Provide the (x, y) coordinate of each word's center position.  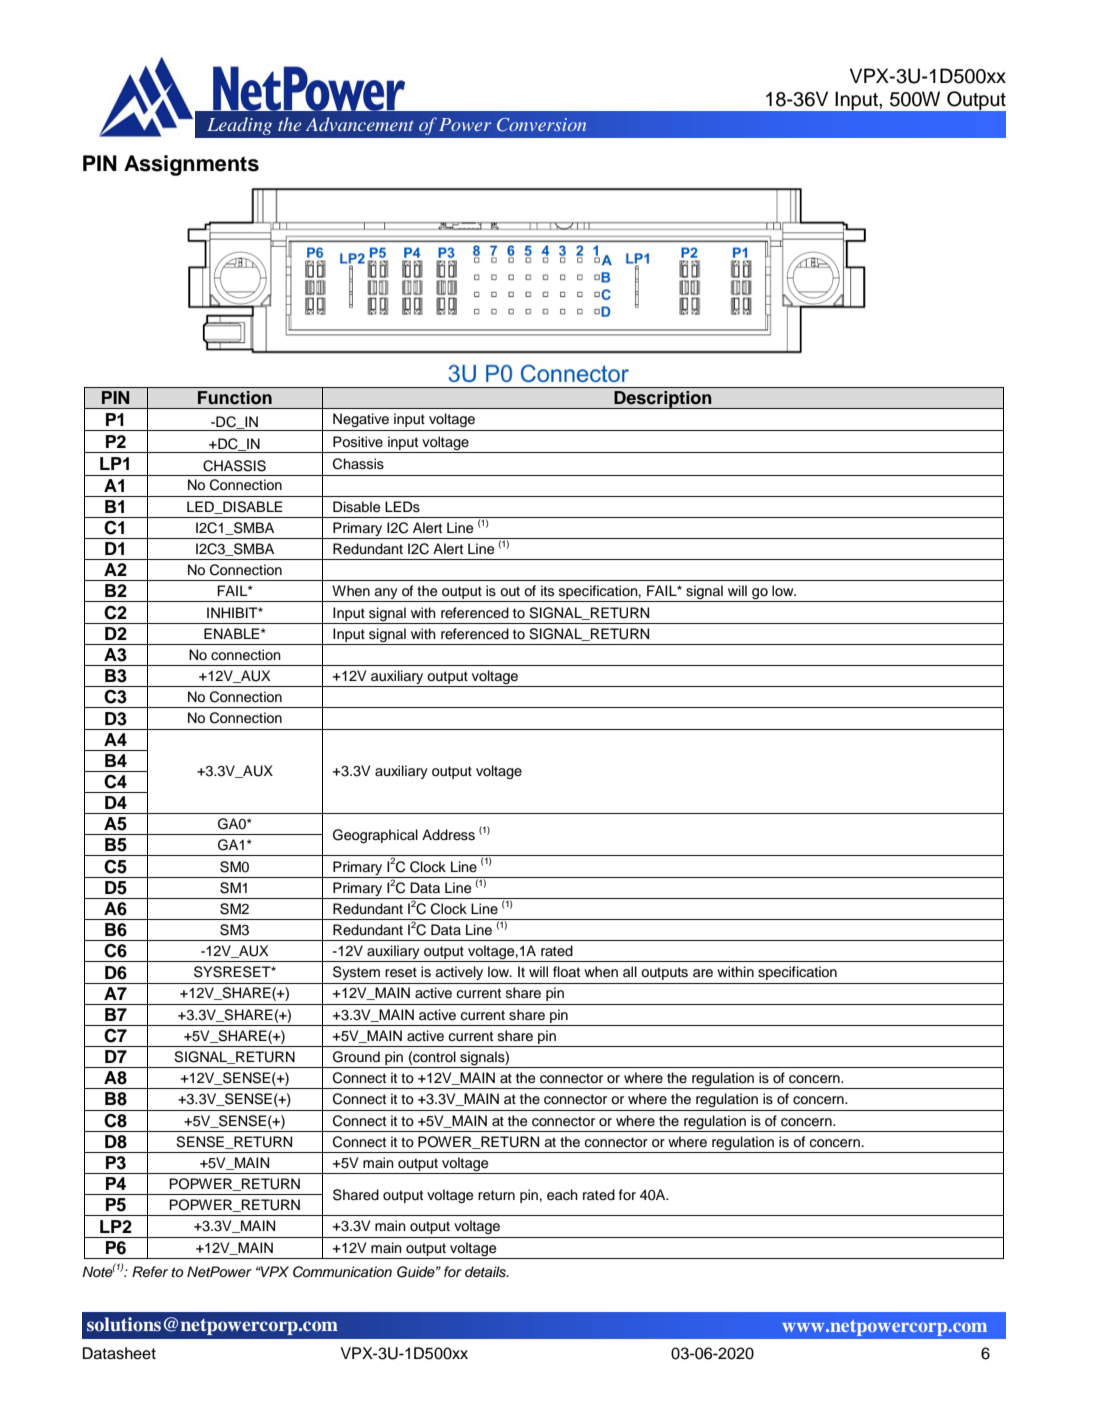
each (562, 1195)
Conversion (541, 125)
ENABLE (233, 633)
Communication (342, 1272)
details (486, 1272)
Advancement (360, 124)
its (547, 590)
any (386, 595)
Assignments (191, 165)
